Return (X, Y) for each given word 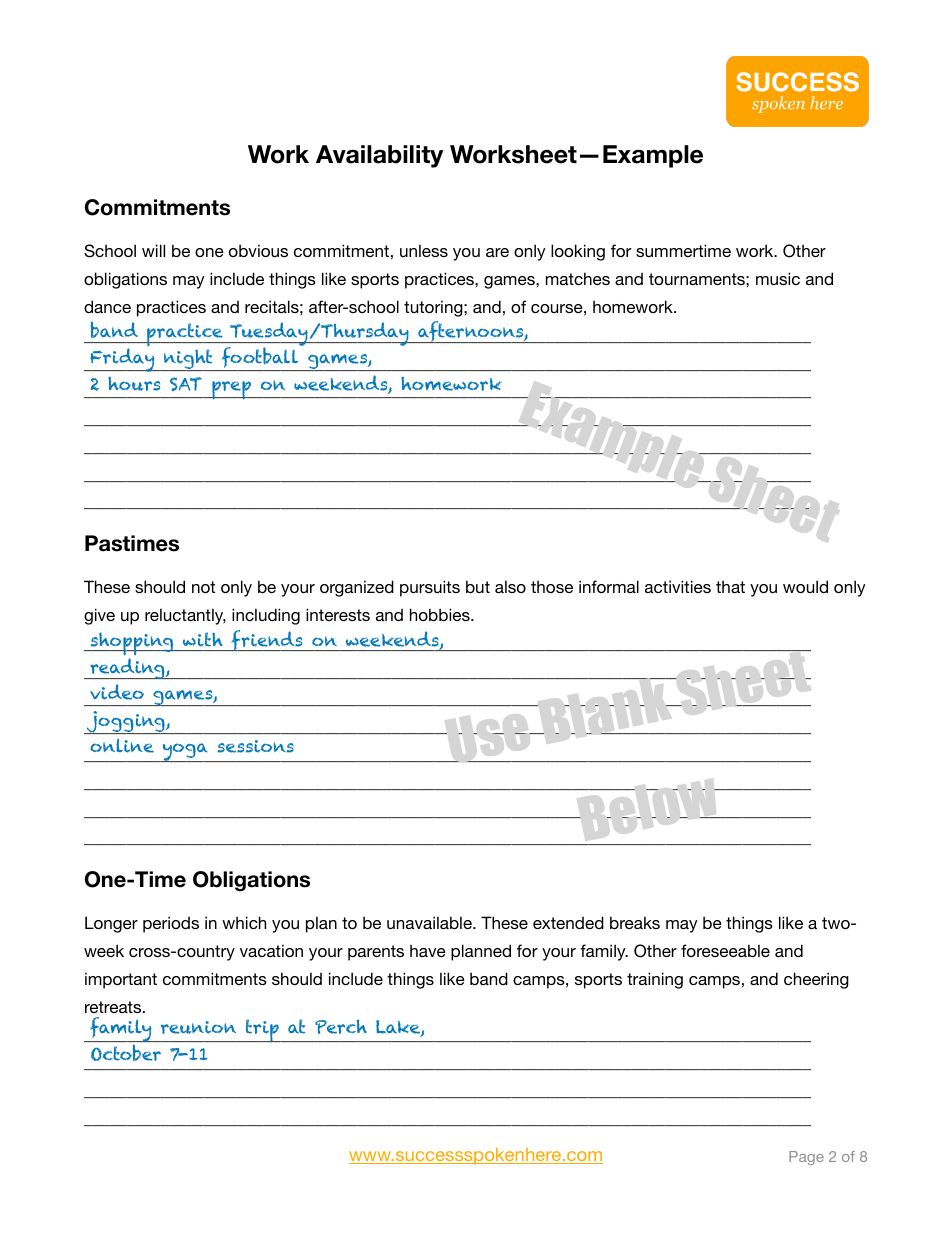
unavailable (430, 922)
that (730, 587)
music (778, 278)
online (122, 745)
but (478, 586)
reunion (198, 1027)
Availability (379, 156)
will (153, 250)
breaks (635, 922)
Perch (341, 1027)
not (203, 587)
